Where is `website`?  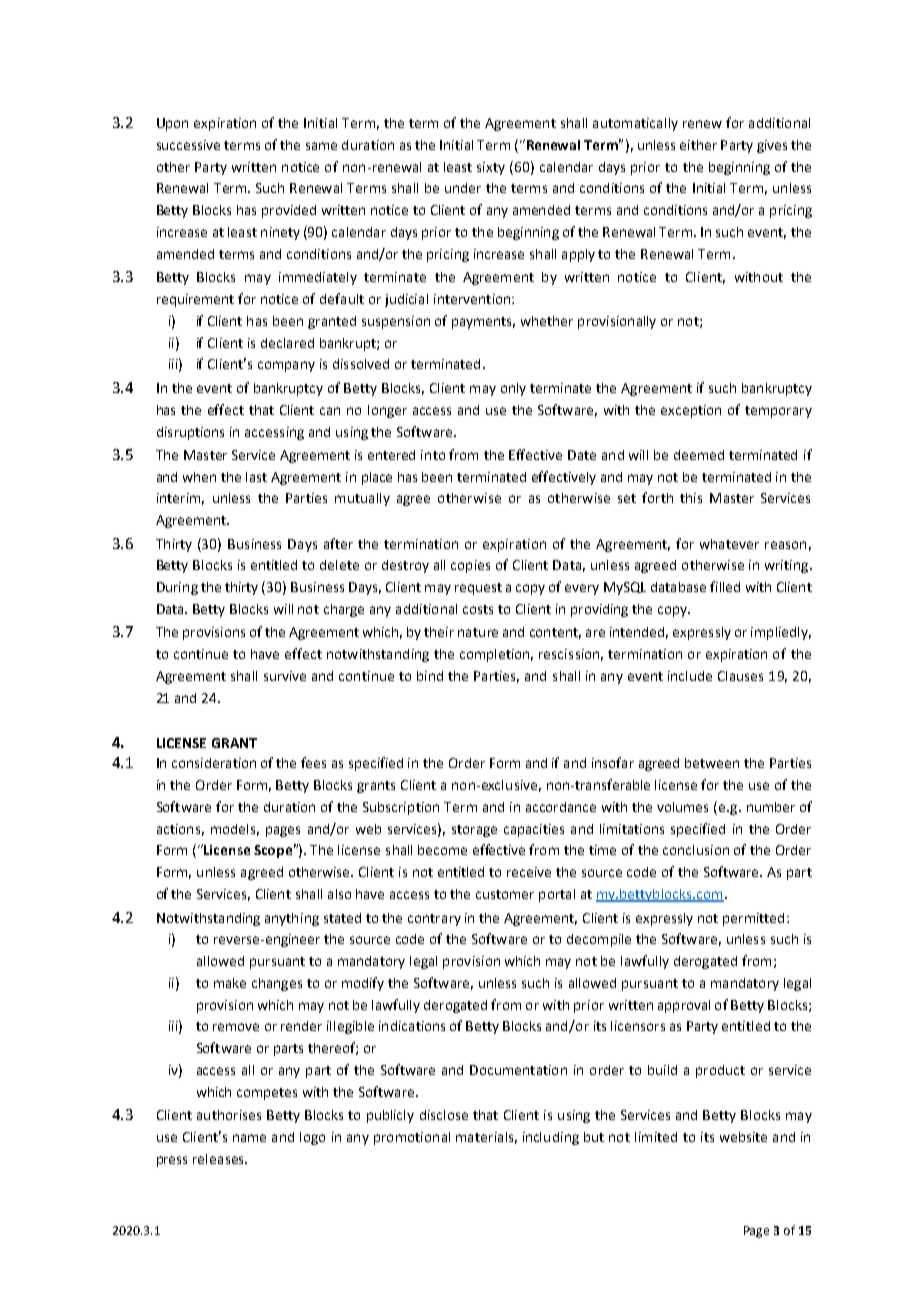
website is located at coordinates (743, 1137).
